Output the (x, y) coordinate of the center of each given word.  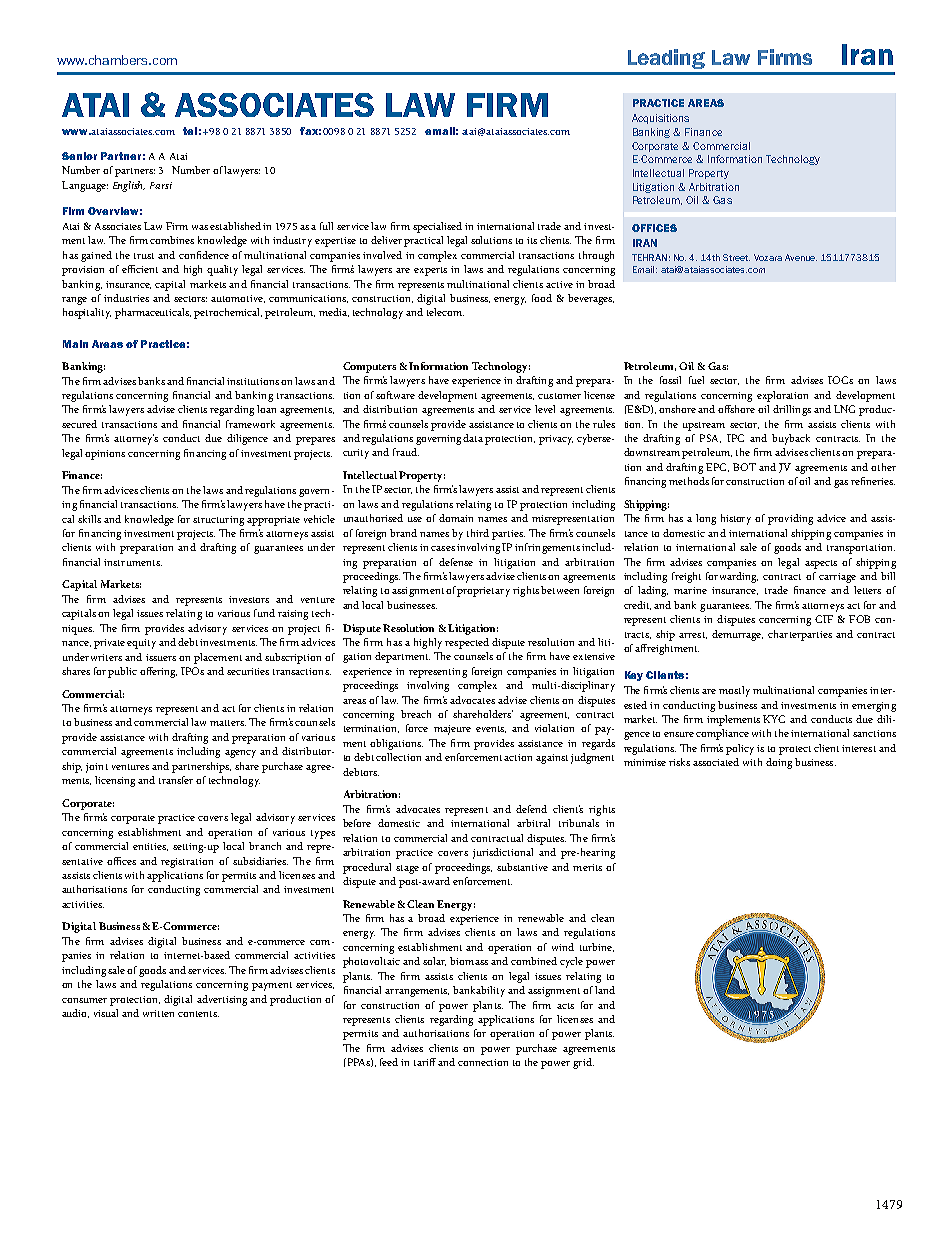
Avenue (801, 257)
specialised (437, 227)
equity (141, 644)
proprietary (483, 592)
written (158, 1013)
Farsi (161, 185)
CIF (824, 619)
